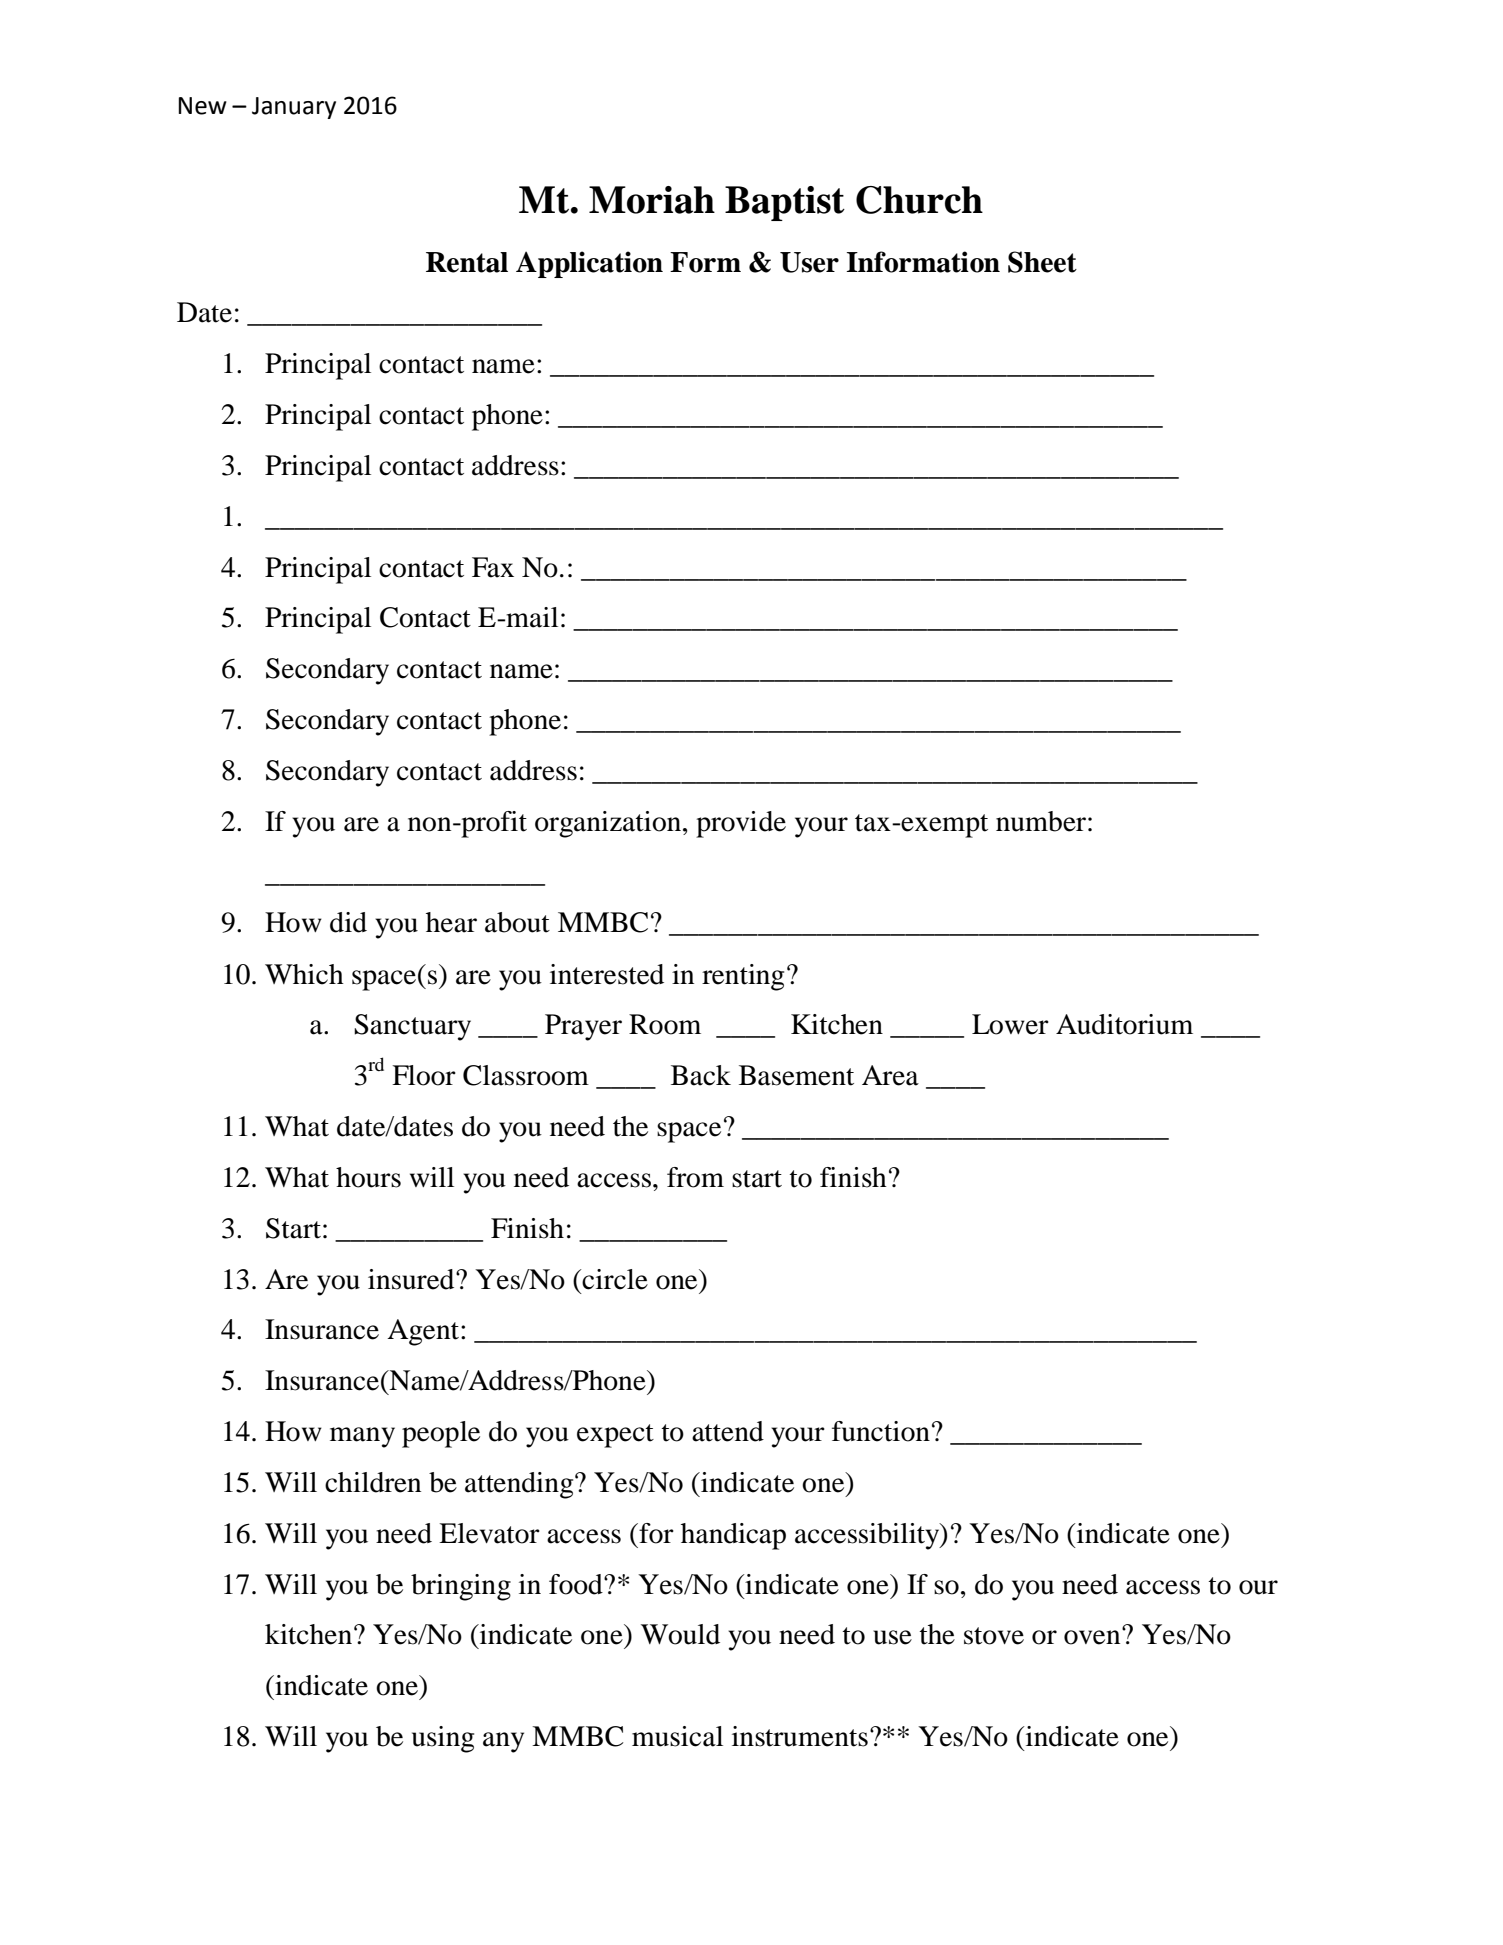 The image size is (1503, 1945). Describe the element at coordinates (348, 922) in the screenshot. I see `did` at that location.
